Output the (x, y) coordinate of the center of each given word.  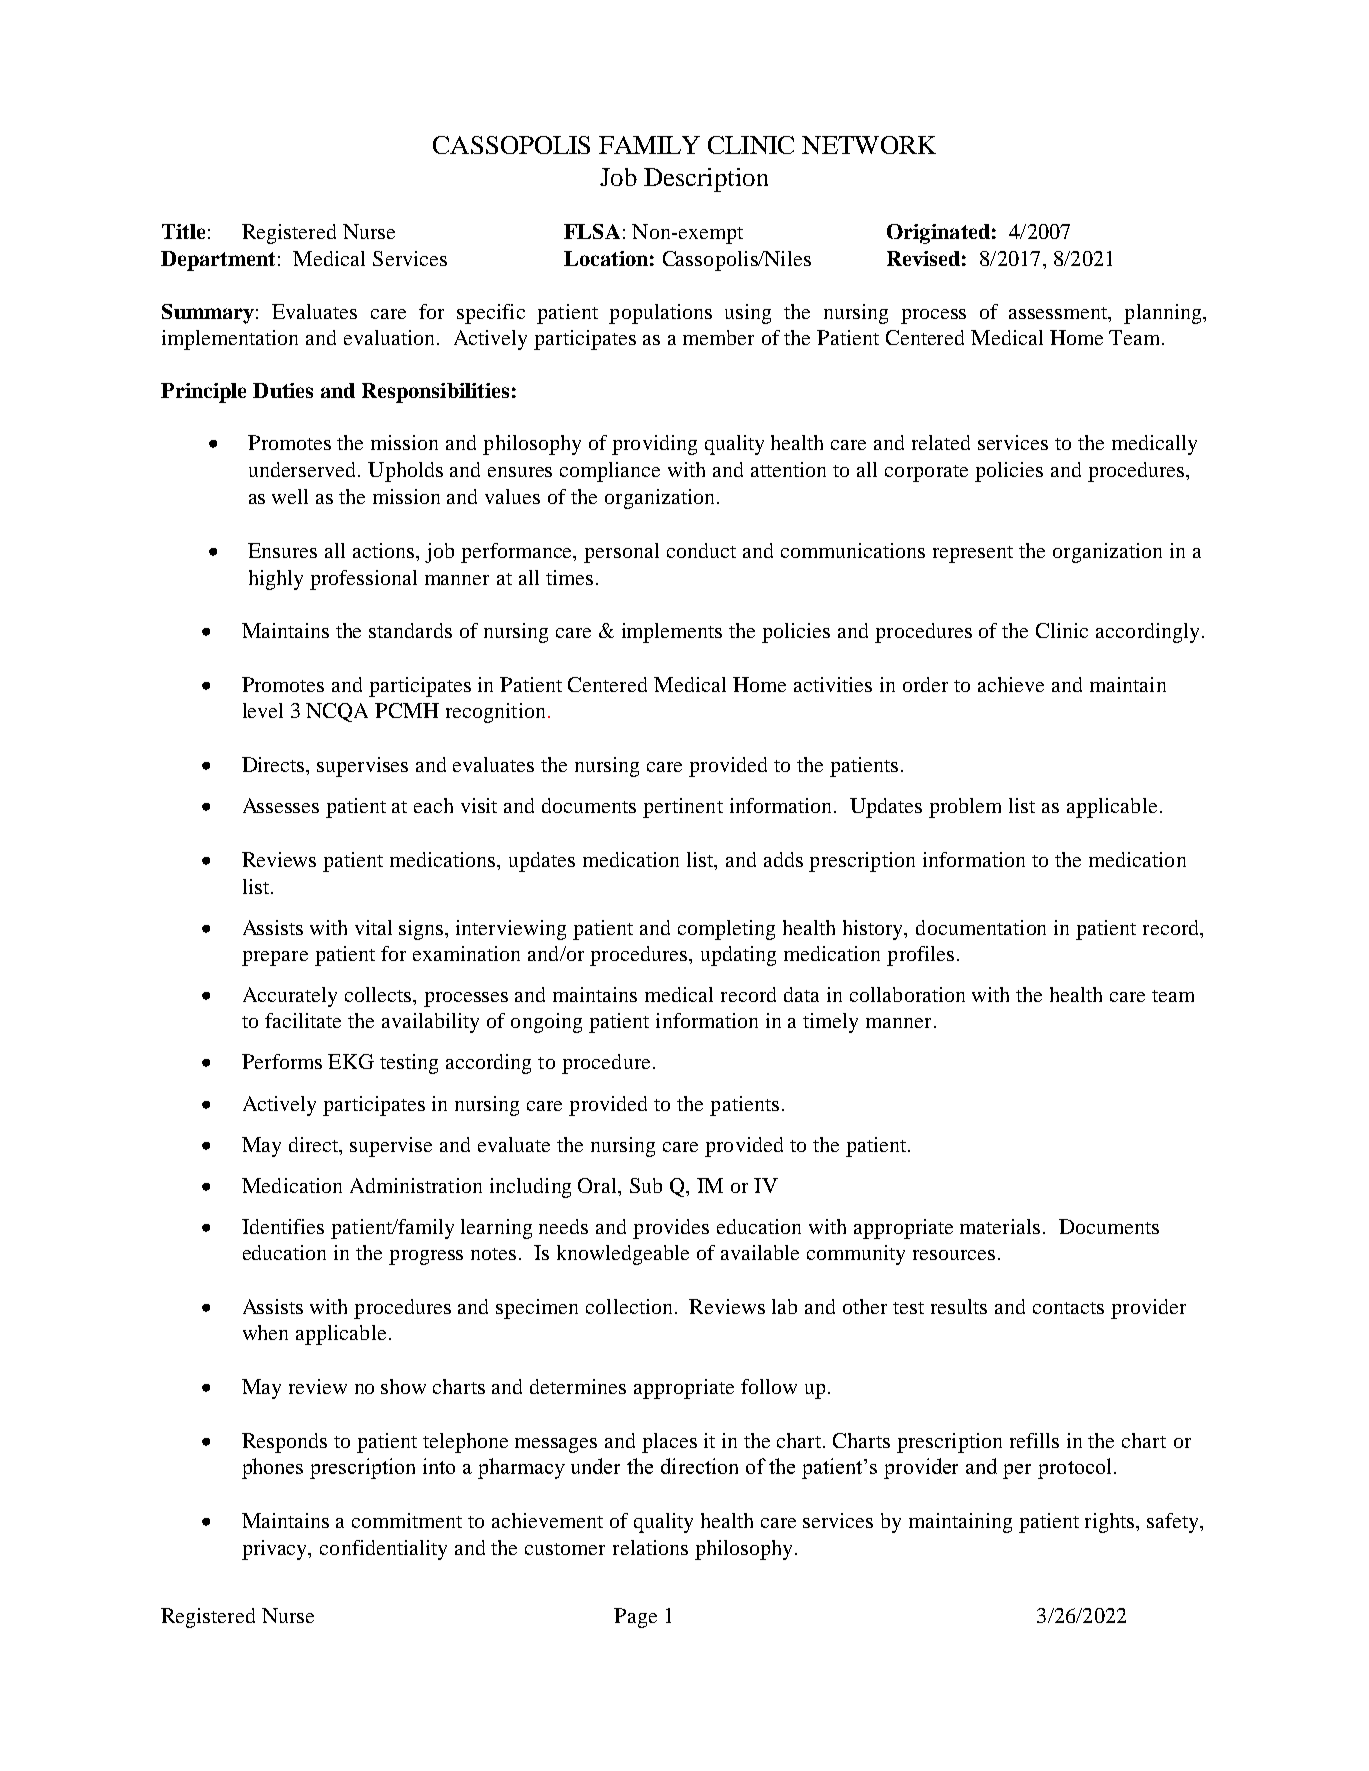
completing (726, 930)
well (290, 496)
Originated (938, 234)
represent (973, 554)
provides (671, 1229)
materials (1000, 1226)
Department (218, 261)
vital (373, 927)
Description (706, 180)
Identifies (283, 1226)
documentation (981, 927)
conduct (701, 550)
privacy (276, 1550)
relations (650, 1547)
